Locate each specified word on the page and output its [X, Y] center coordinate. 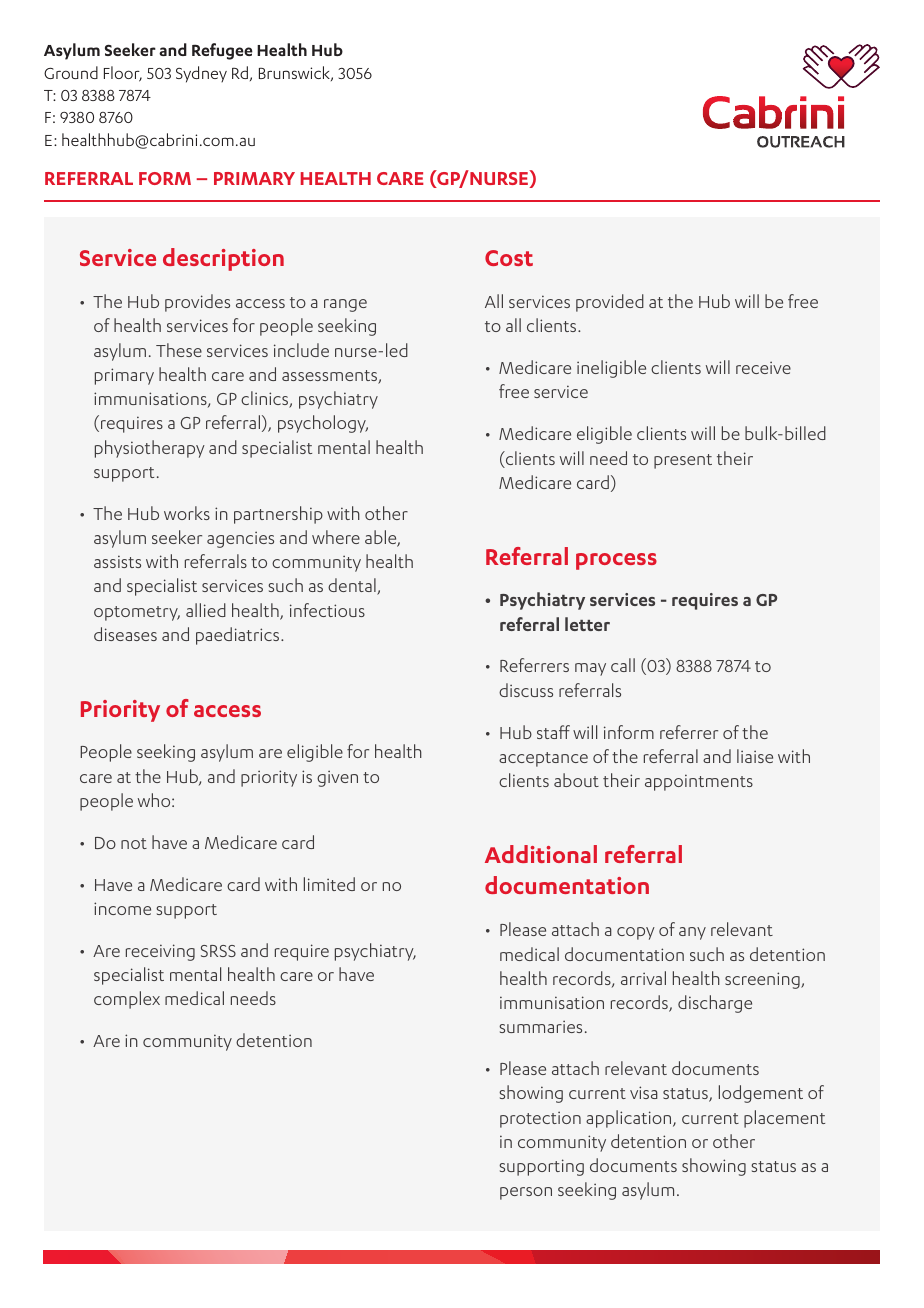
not [134, 843]
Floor [123, 74]
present [683, 461]
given [337, 778]
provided [610, 303]
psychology [323, 424]
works [187, 513]
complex [127, 1000]
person [526, 1193]
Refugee [222, 51]
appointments [699, 782]
